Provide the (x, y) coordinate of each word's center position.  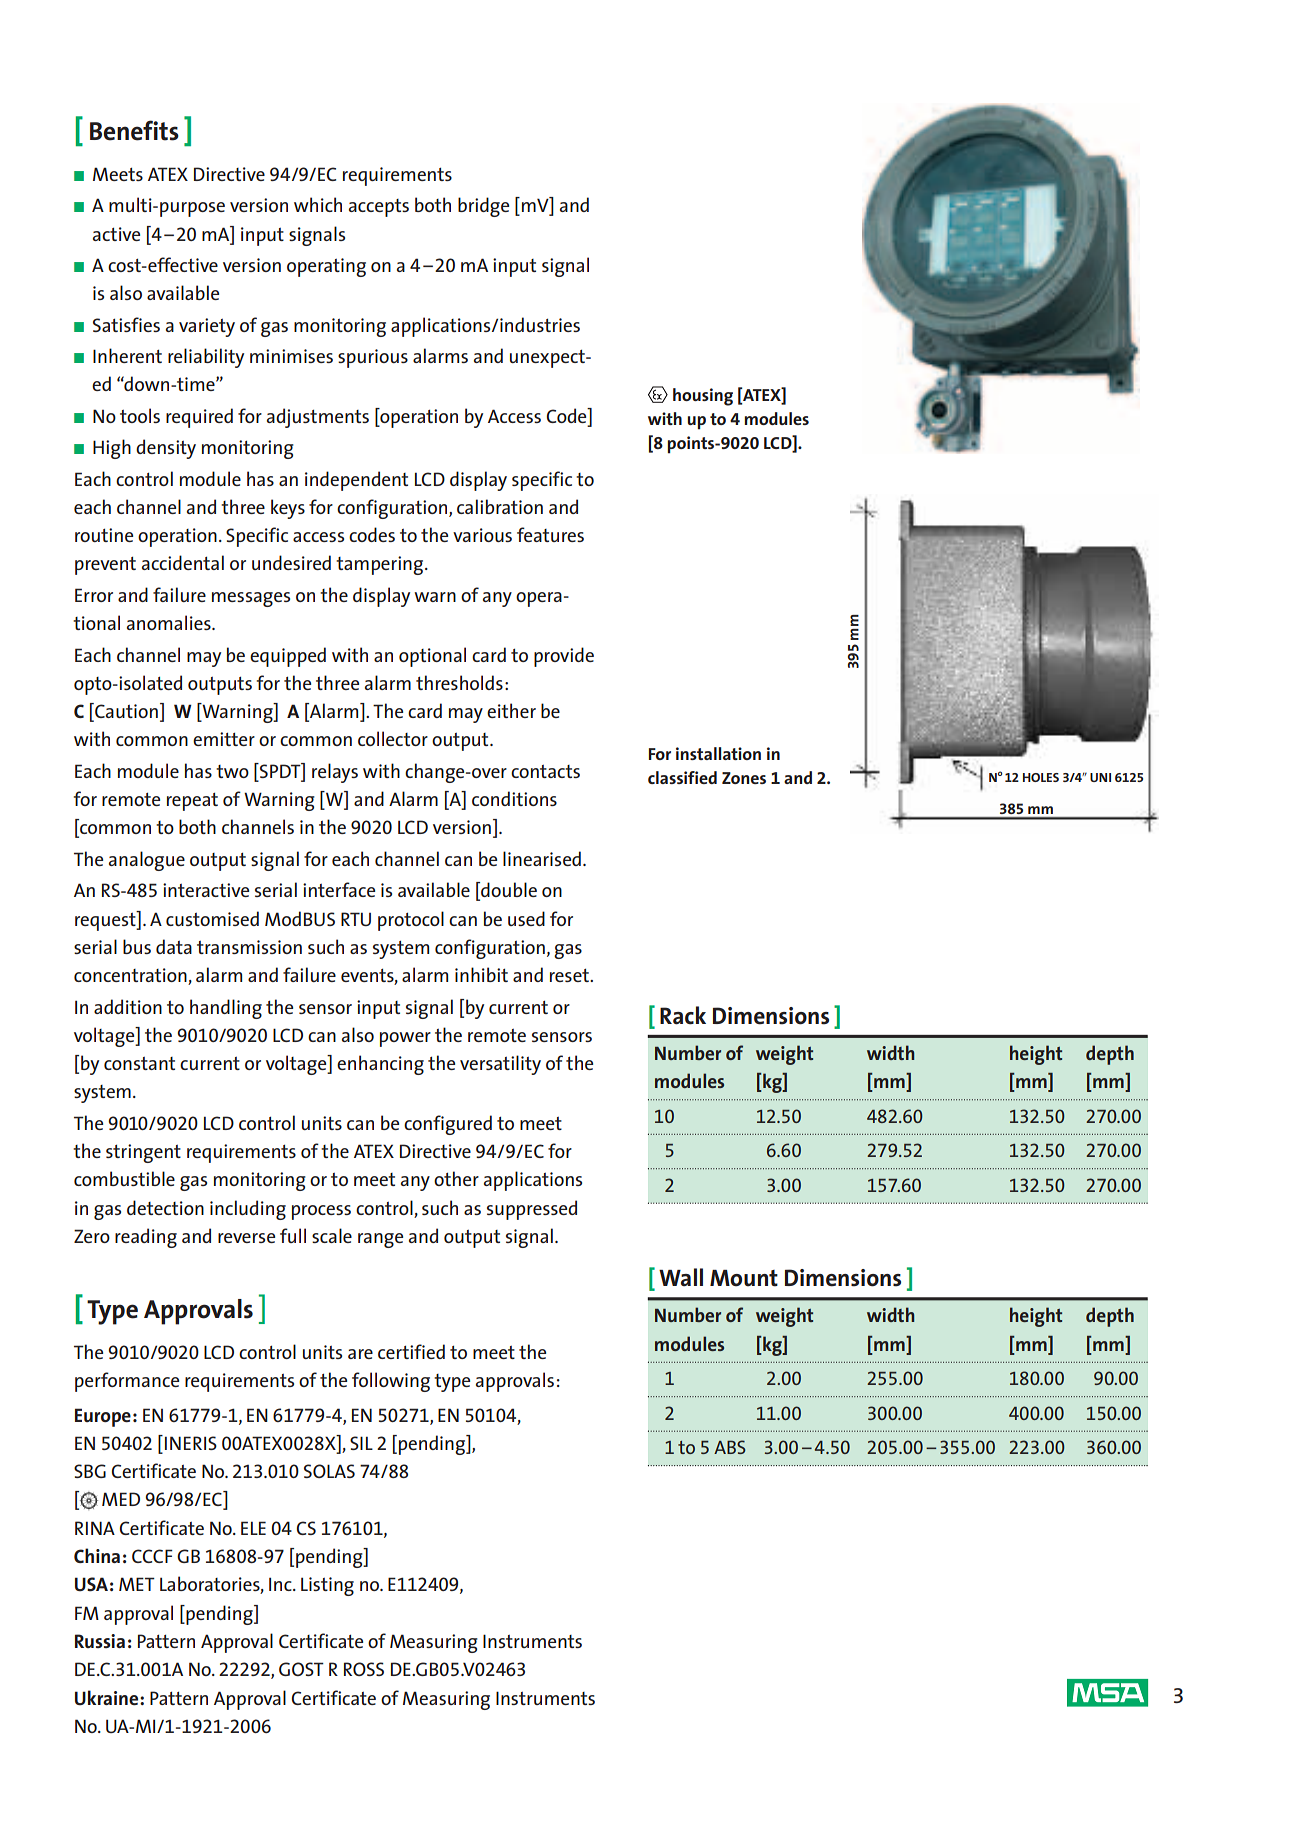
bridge (483, 207)
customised (212, 918)
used (526, 918)
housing (703, 397)
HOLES (1041, 777)
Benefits (134, 130)
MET (137, 1584)
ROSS (364, 1669)
